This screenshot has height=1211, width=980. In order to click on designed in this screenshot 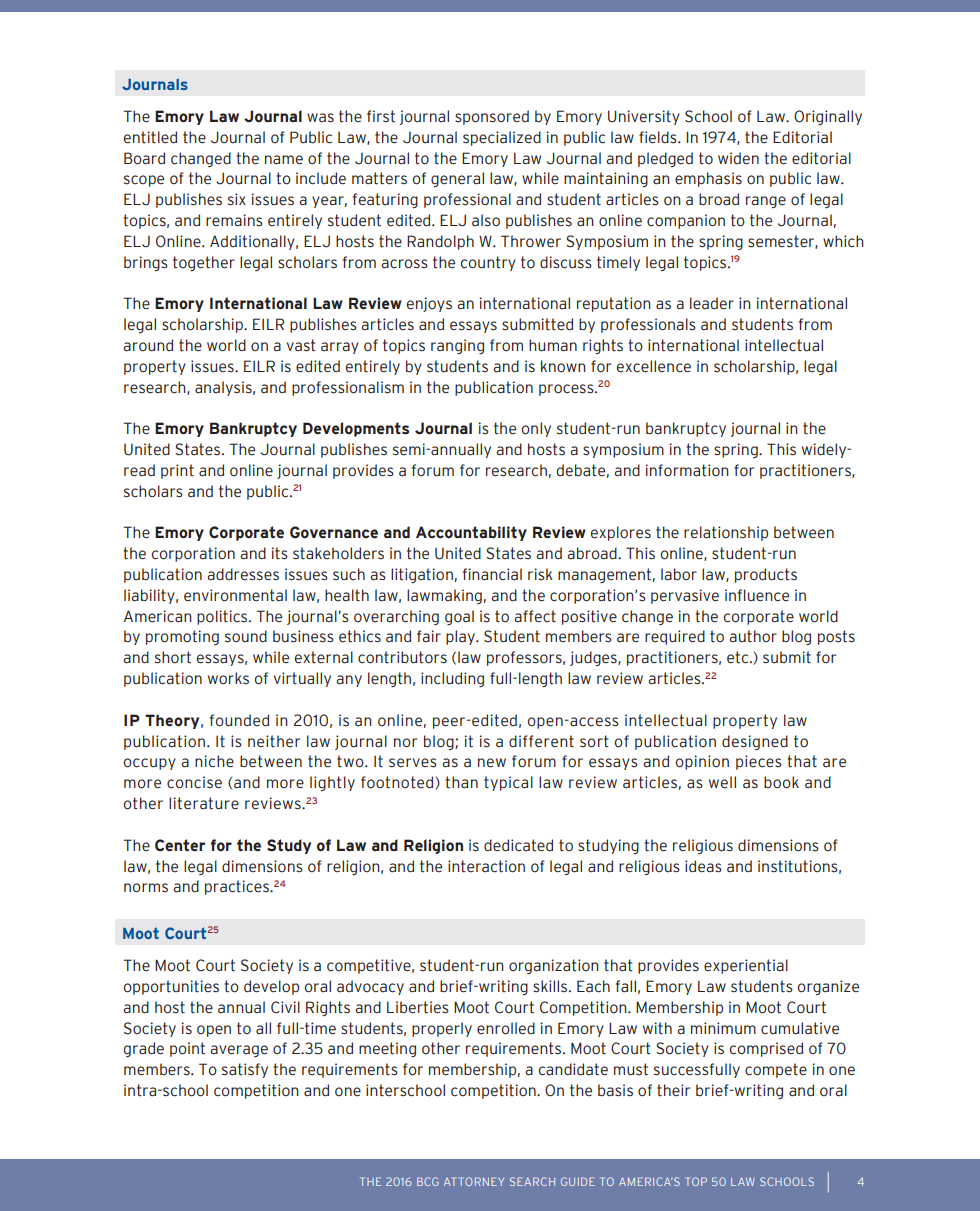, I will do `click(755, 742)`.
